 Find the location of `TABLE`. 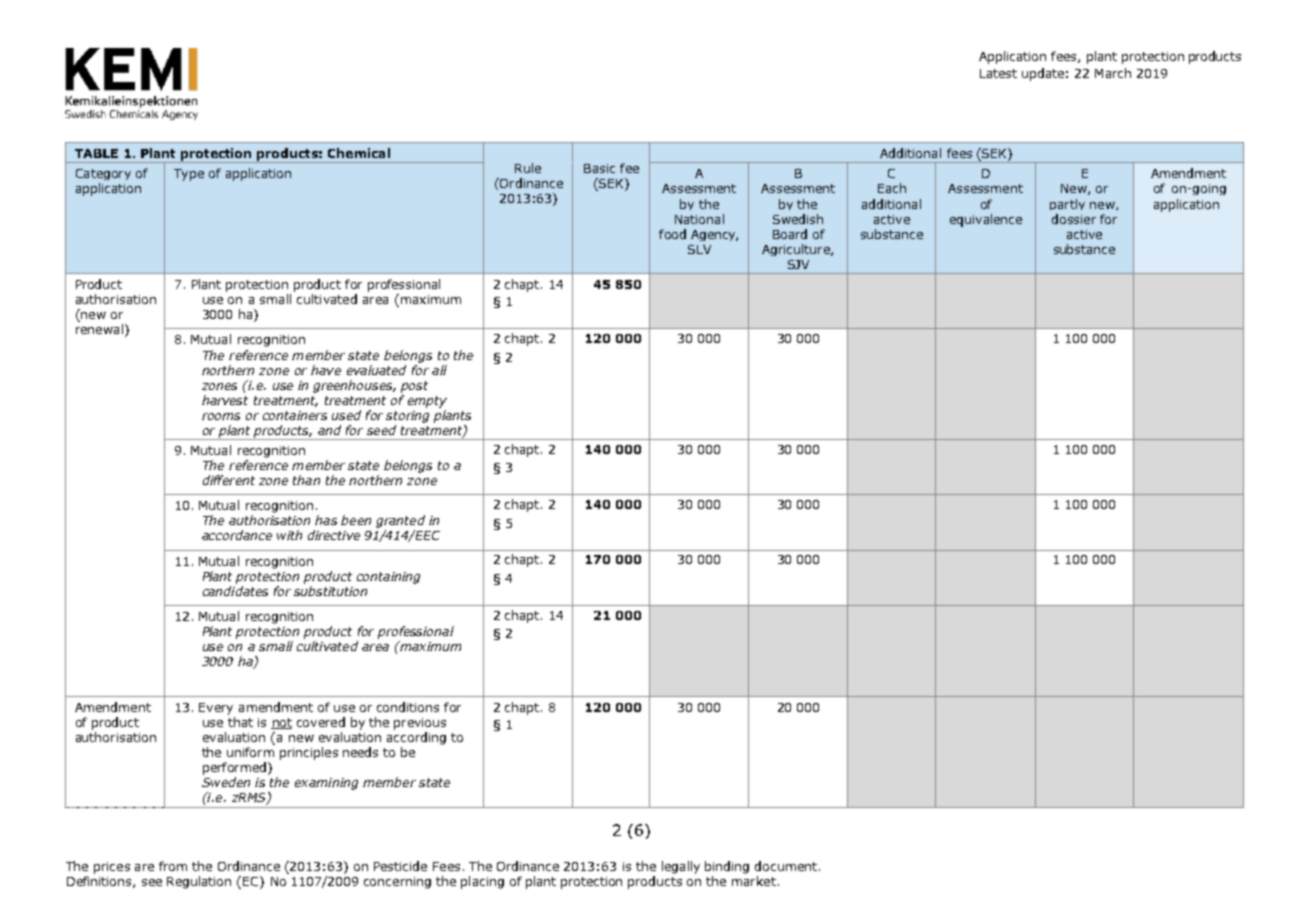

TABLE is located at coordinates (96, 153).
